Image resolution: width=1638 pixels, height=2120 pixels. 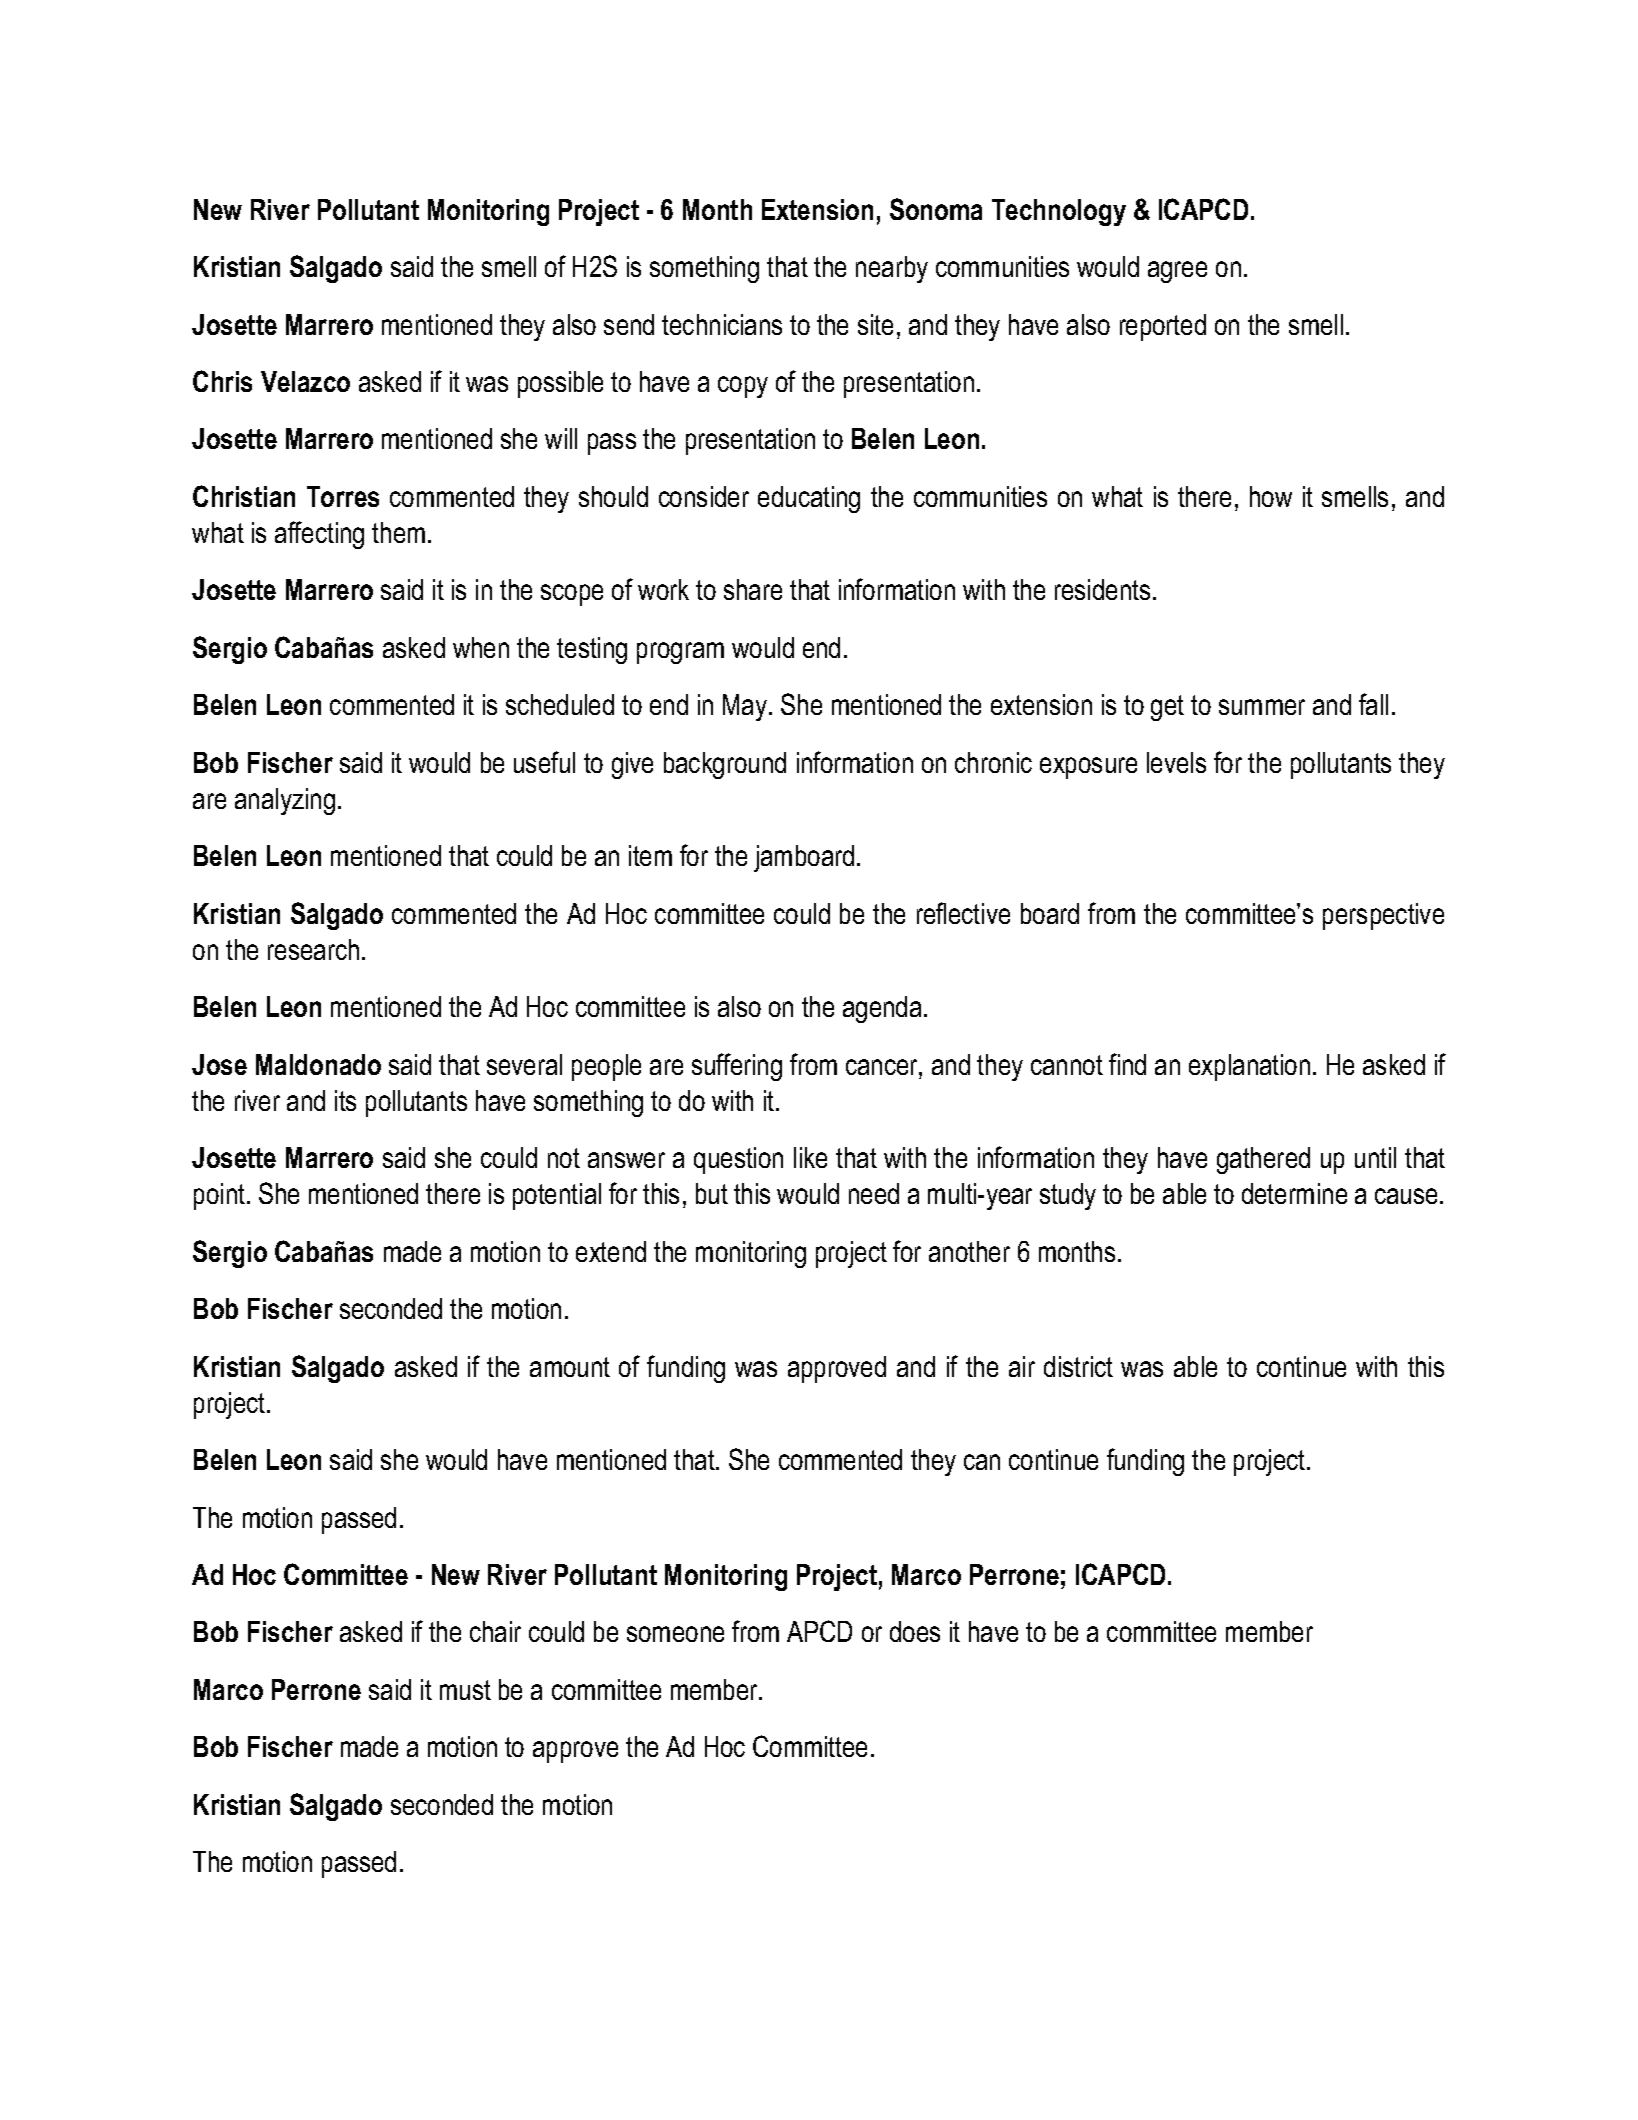 I want to click on May, so click(x=745, y=707).
